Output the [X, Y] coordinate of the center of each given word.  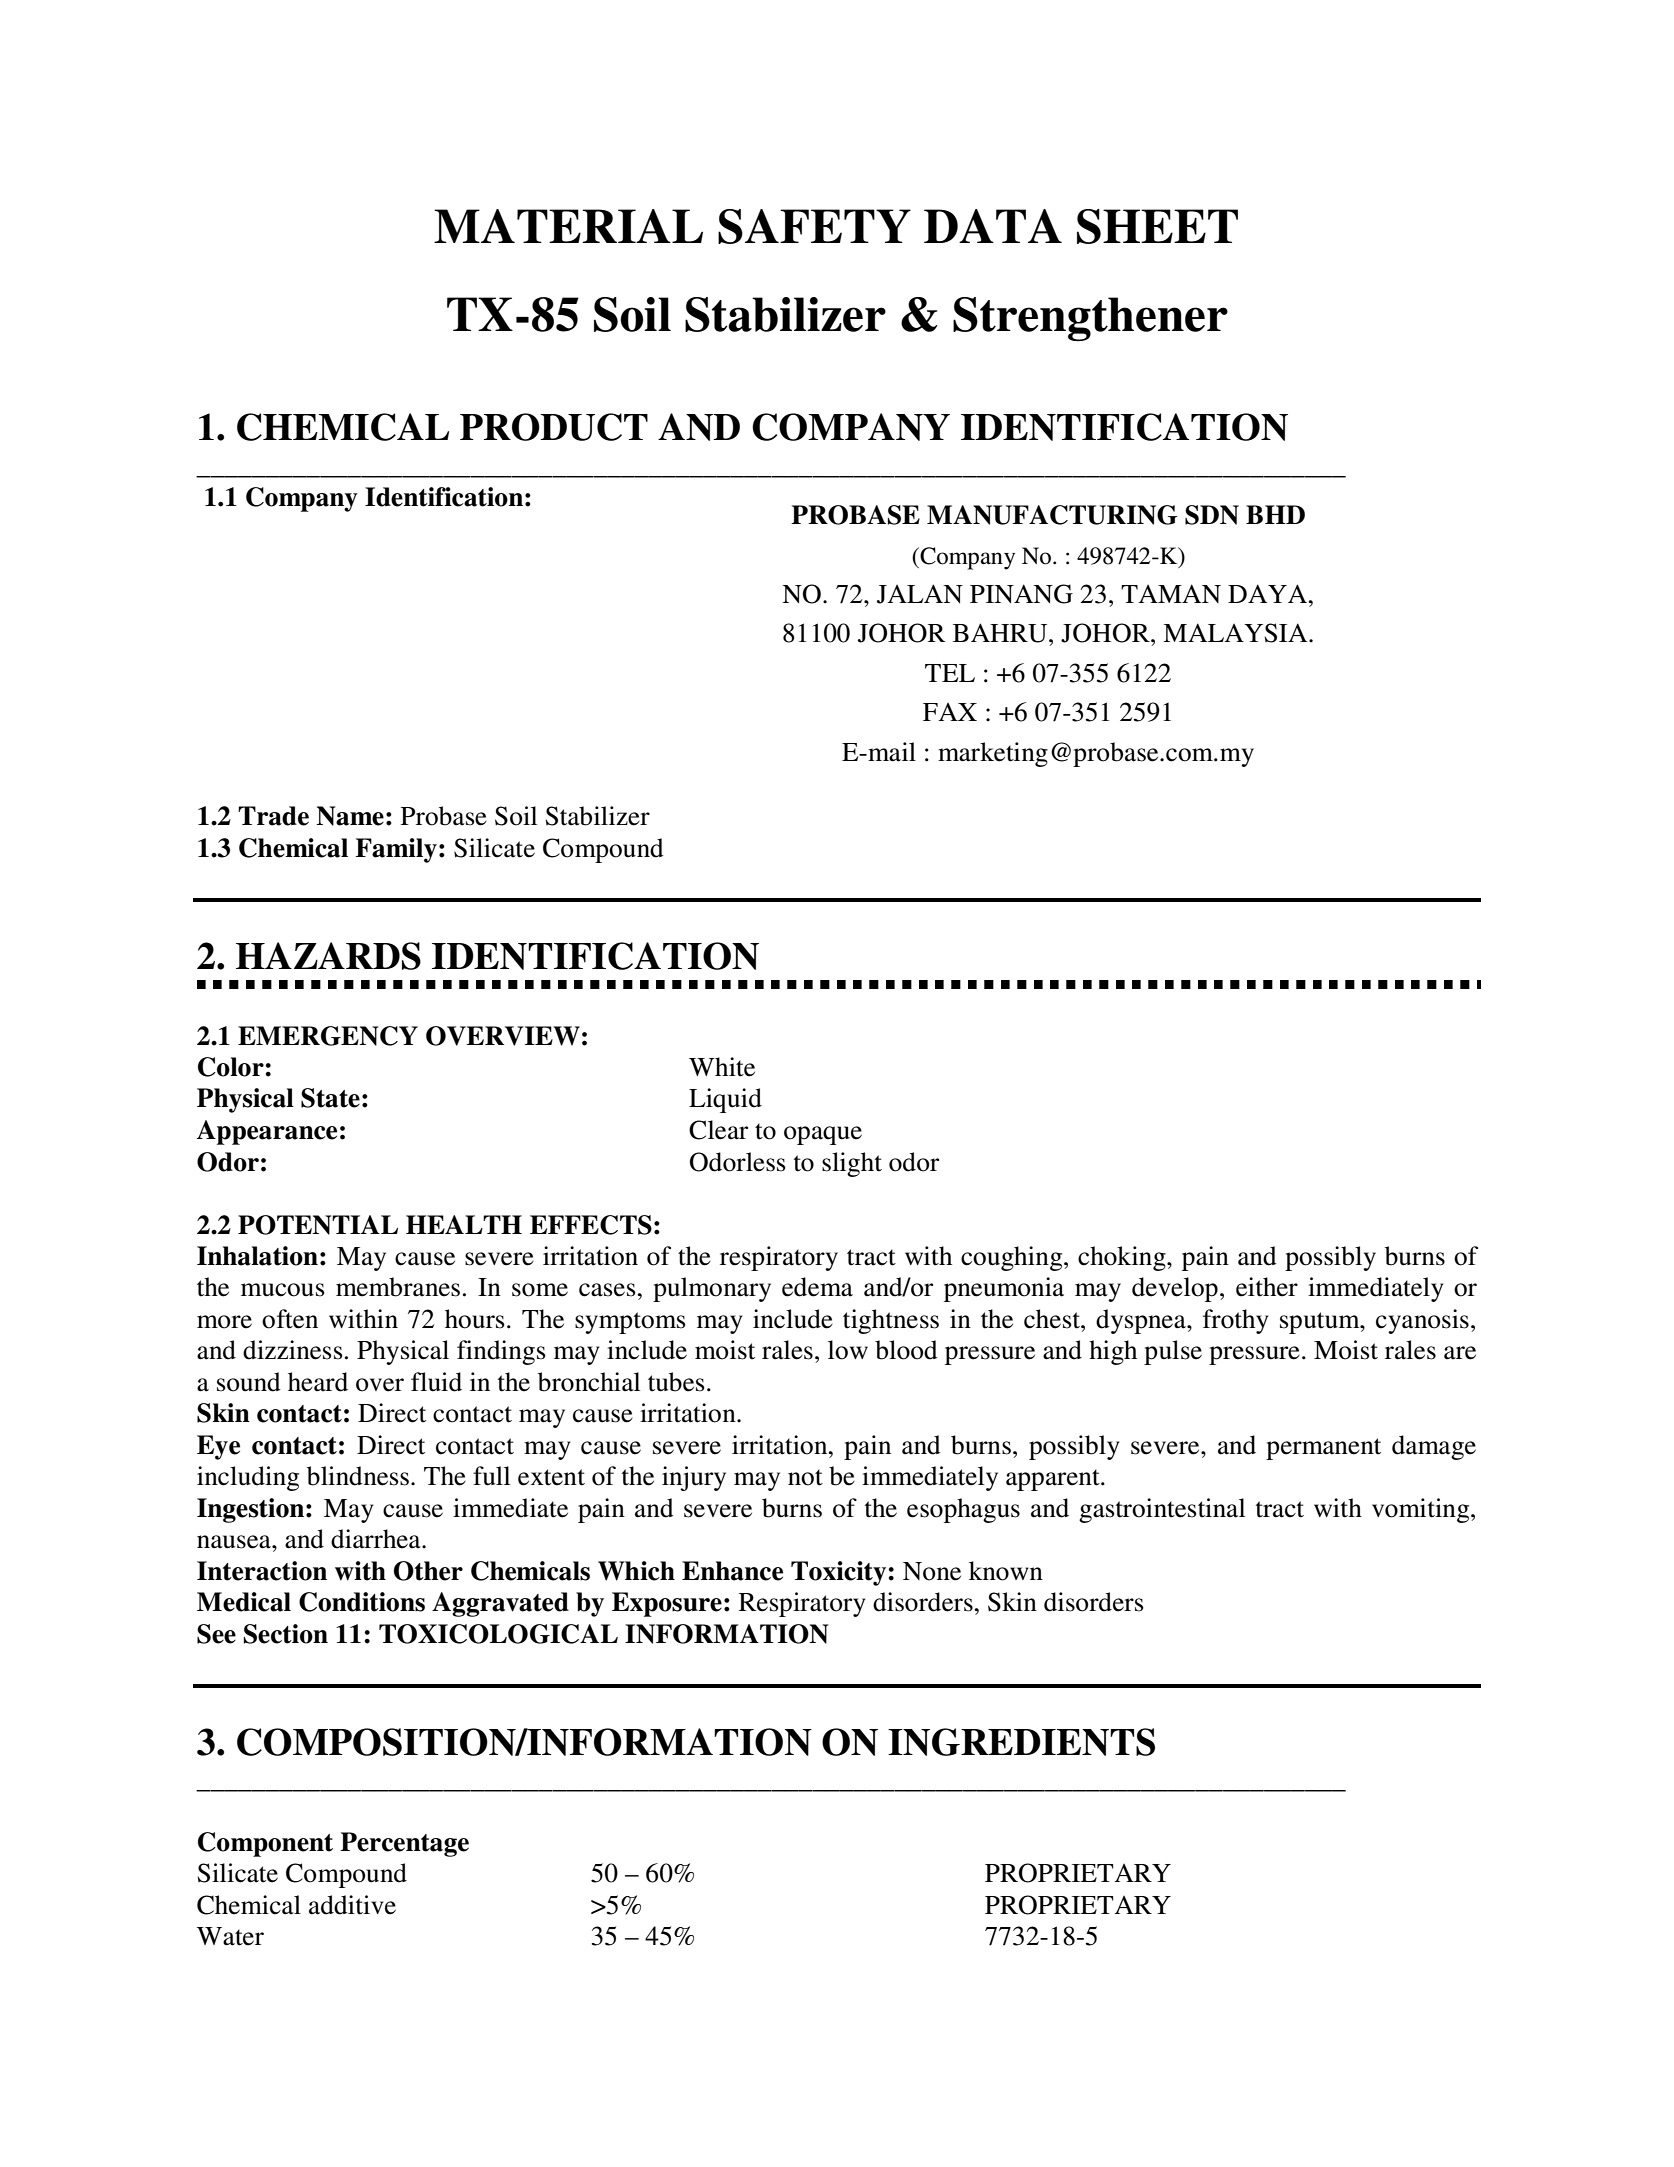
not [805, 1477]
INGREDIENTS [1021, 1742]
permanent [1323, 1449]
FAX [950, 712]
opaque [823, 1135]
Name [350, 816]
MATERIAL [568, 226]
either [1267, 1287]
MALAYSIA [1236, 633]
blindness [358, 1476]
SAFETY [814, 226]
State [330, 1098]
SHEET [1157, 226]
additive [352, 1905]
